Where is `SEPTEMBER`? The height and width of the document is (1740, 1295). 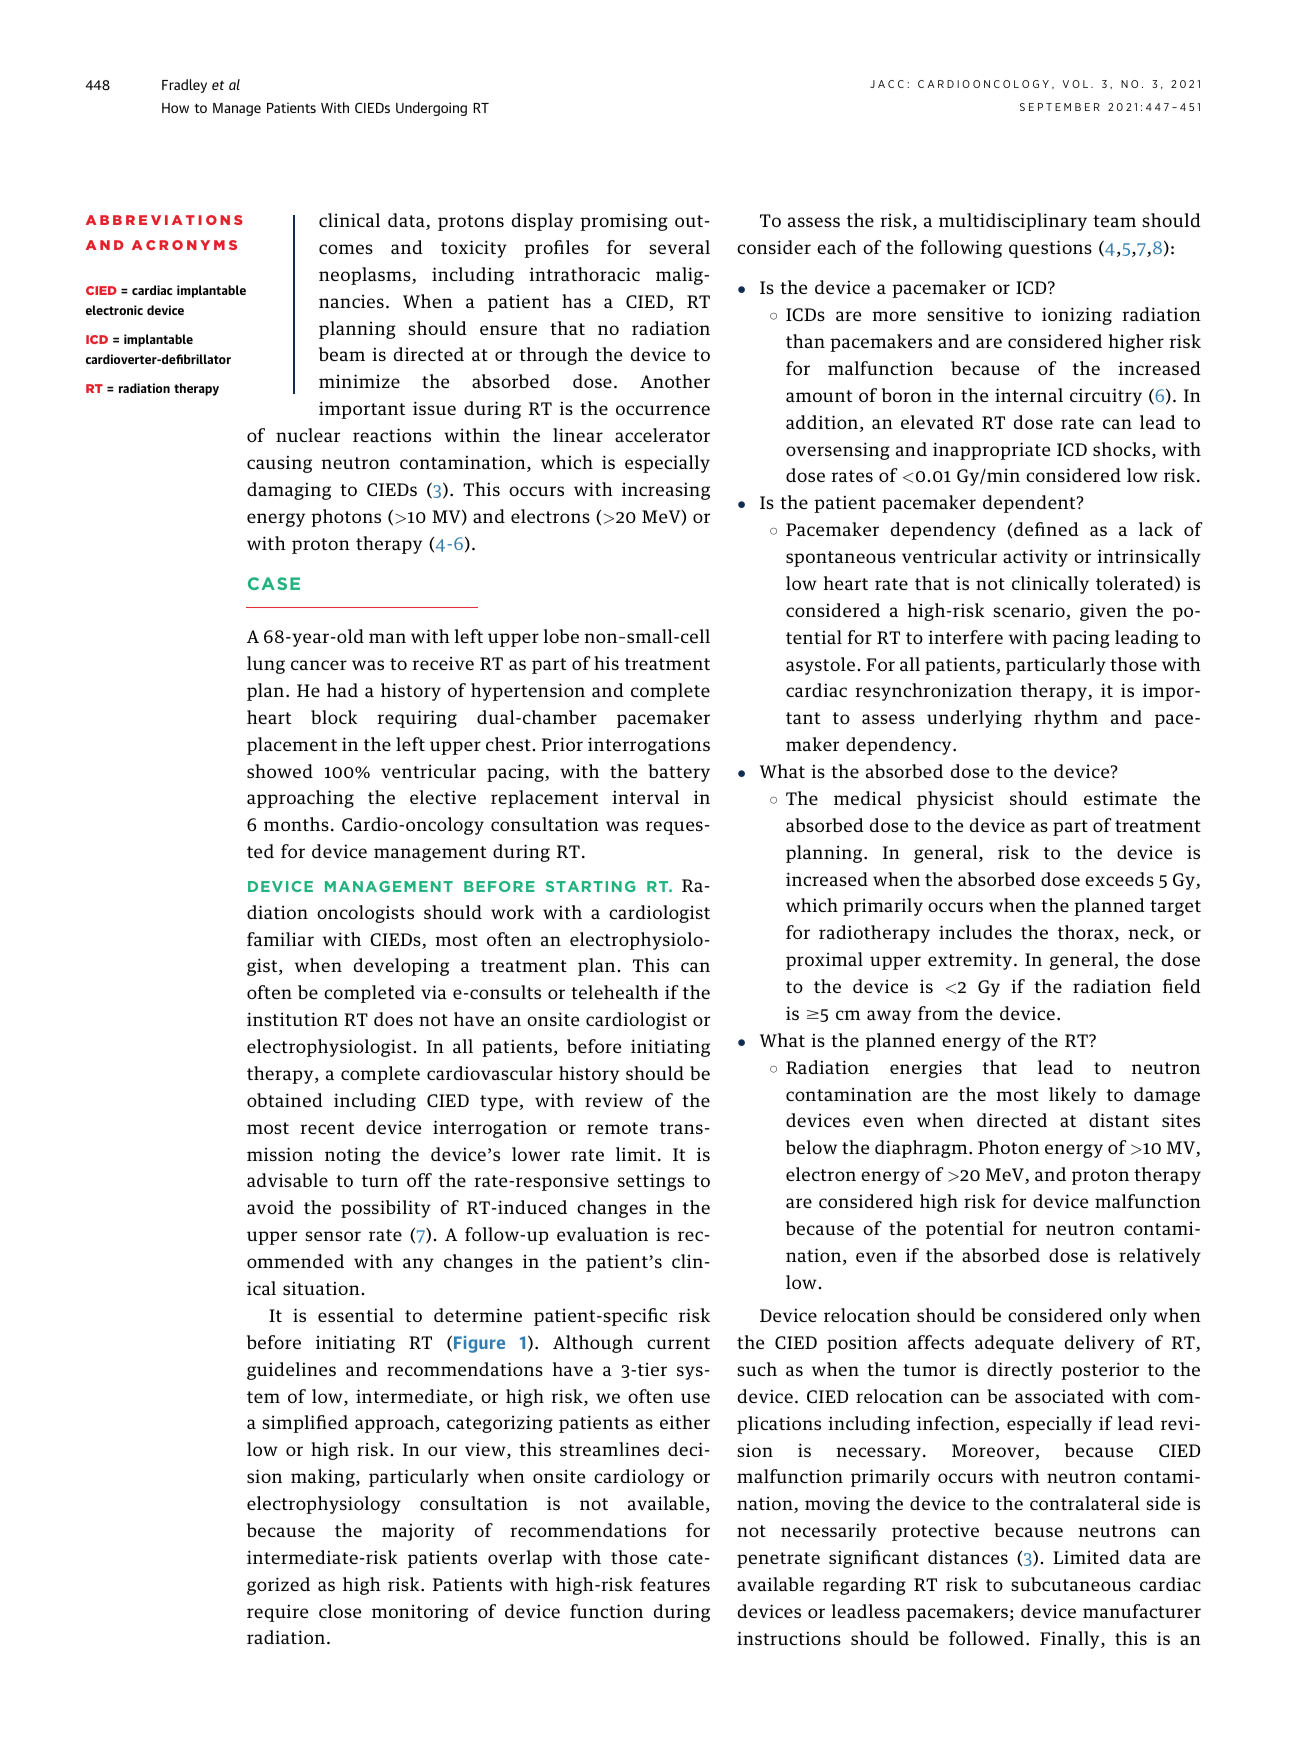
SEPTEMBER is located at coordinates (1060, 107).
